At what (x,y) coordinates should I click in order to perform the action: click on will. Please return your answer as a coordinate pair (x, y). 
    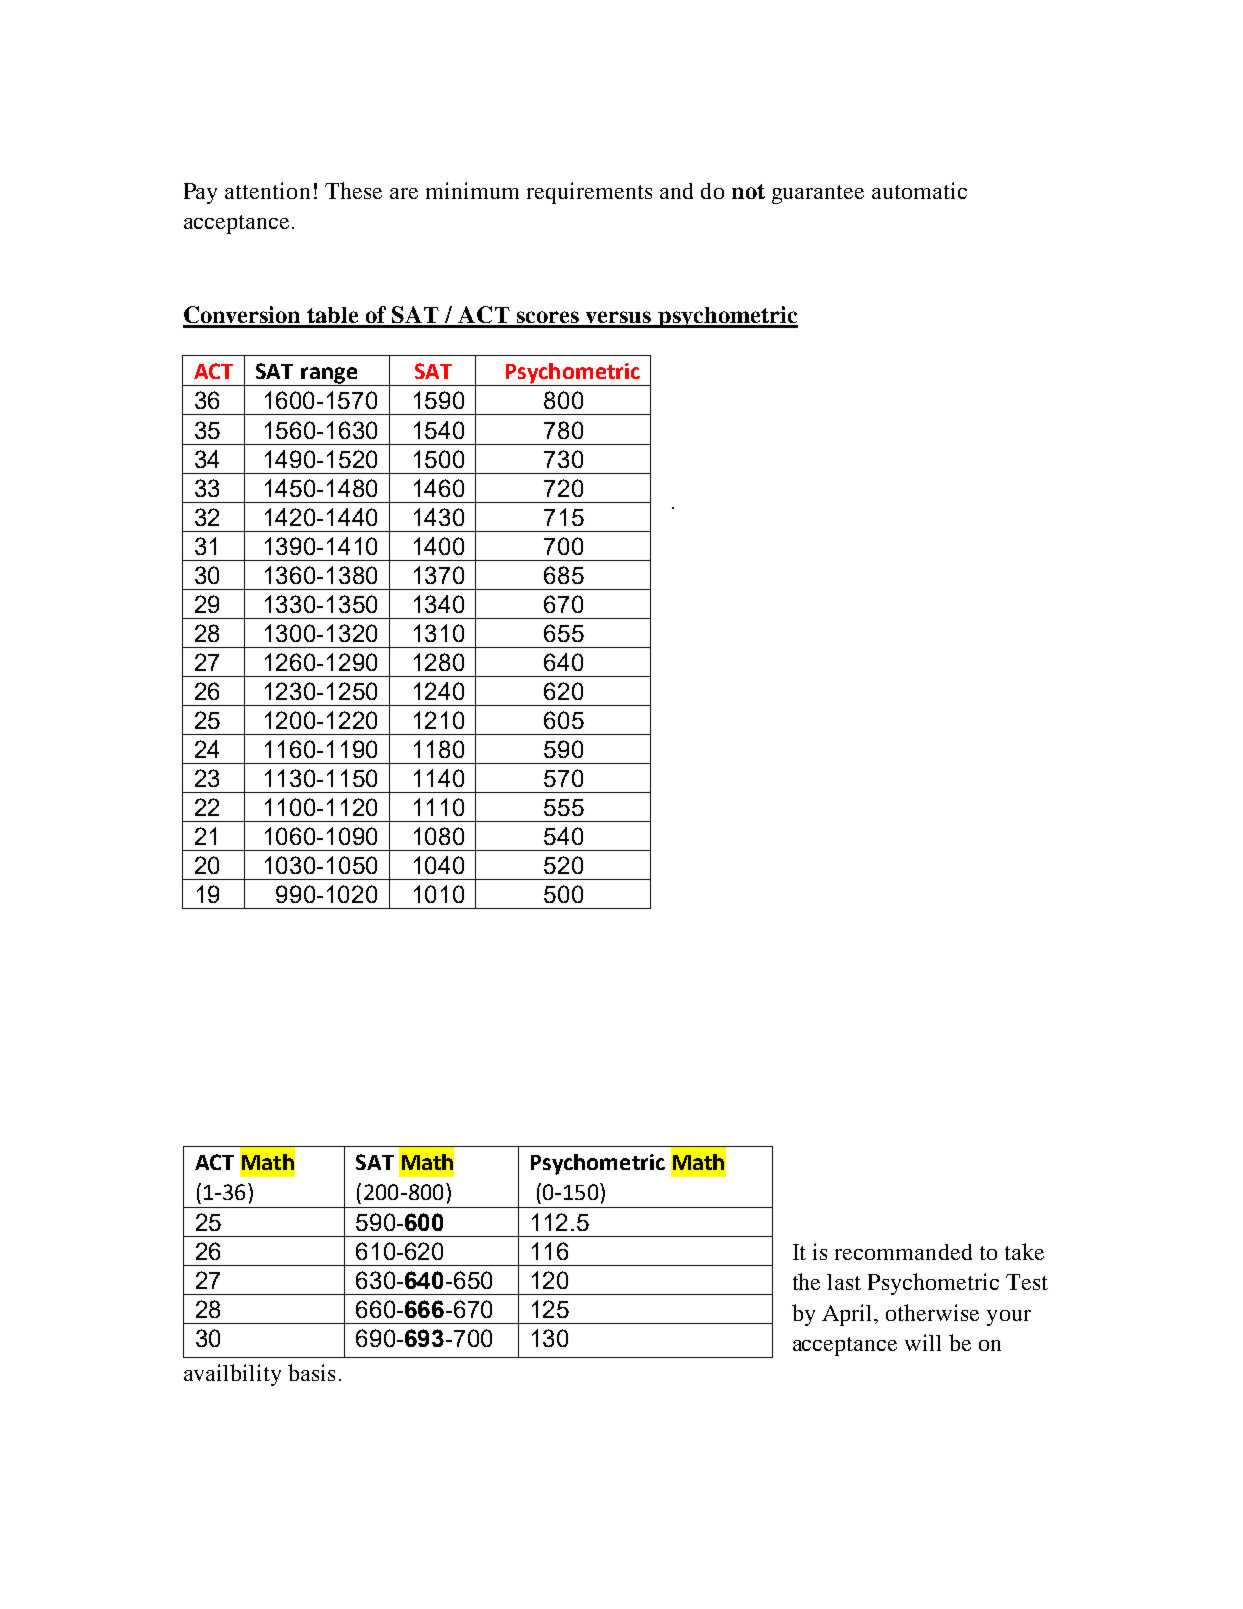
    Looking at the image, I should click on (923, 1342).
